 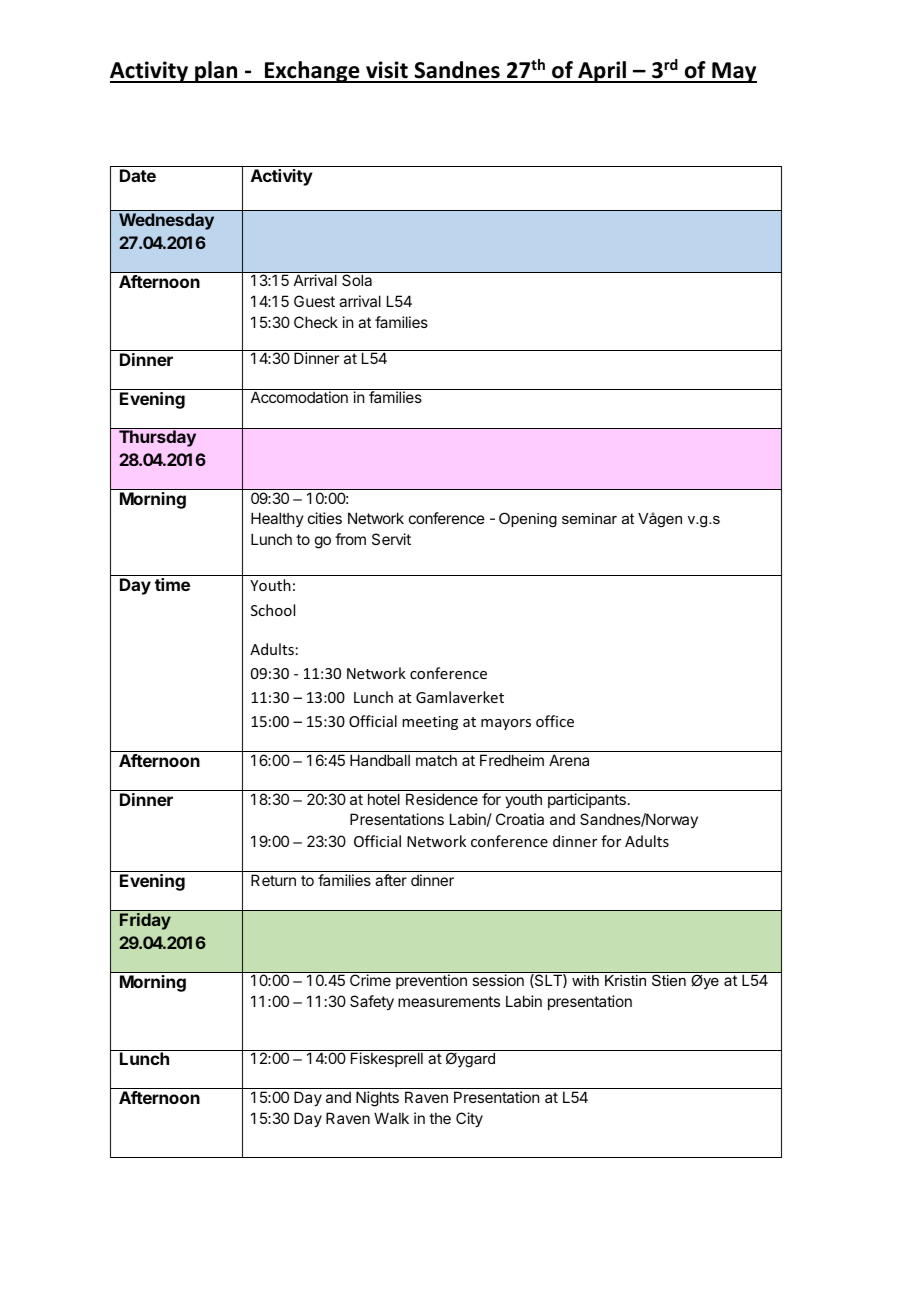 I want to click on seminar, so click(x=589, y=518).
